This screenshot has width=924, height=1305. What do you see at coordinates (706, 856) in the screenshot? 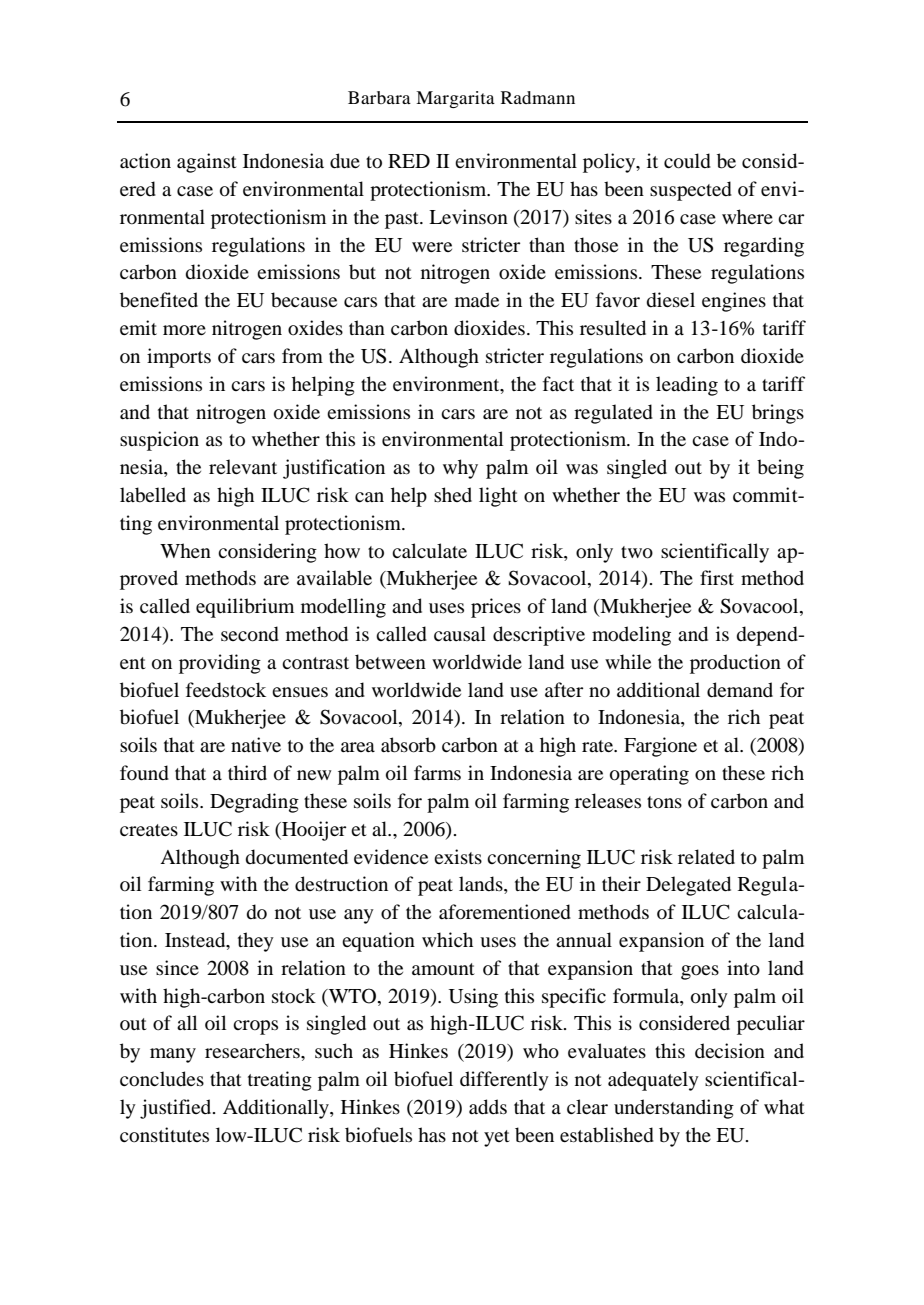
I see `related` at bounding box center [706, 856].
